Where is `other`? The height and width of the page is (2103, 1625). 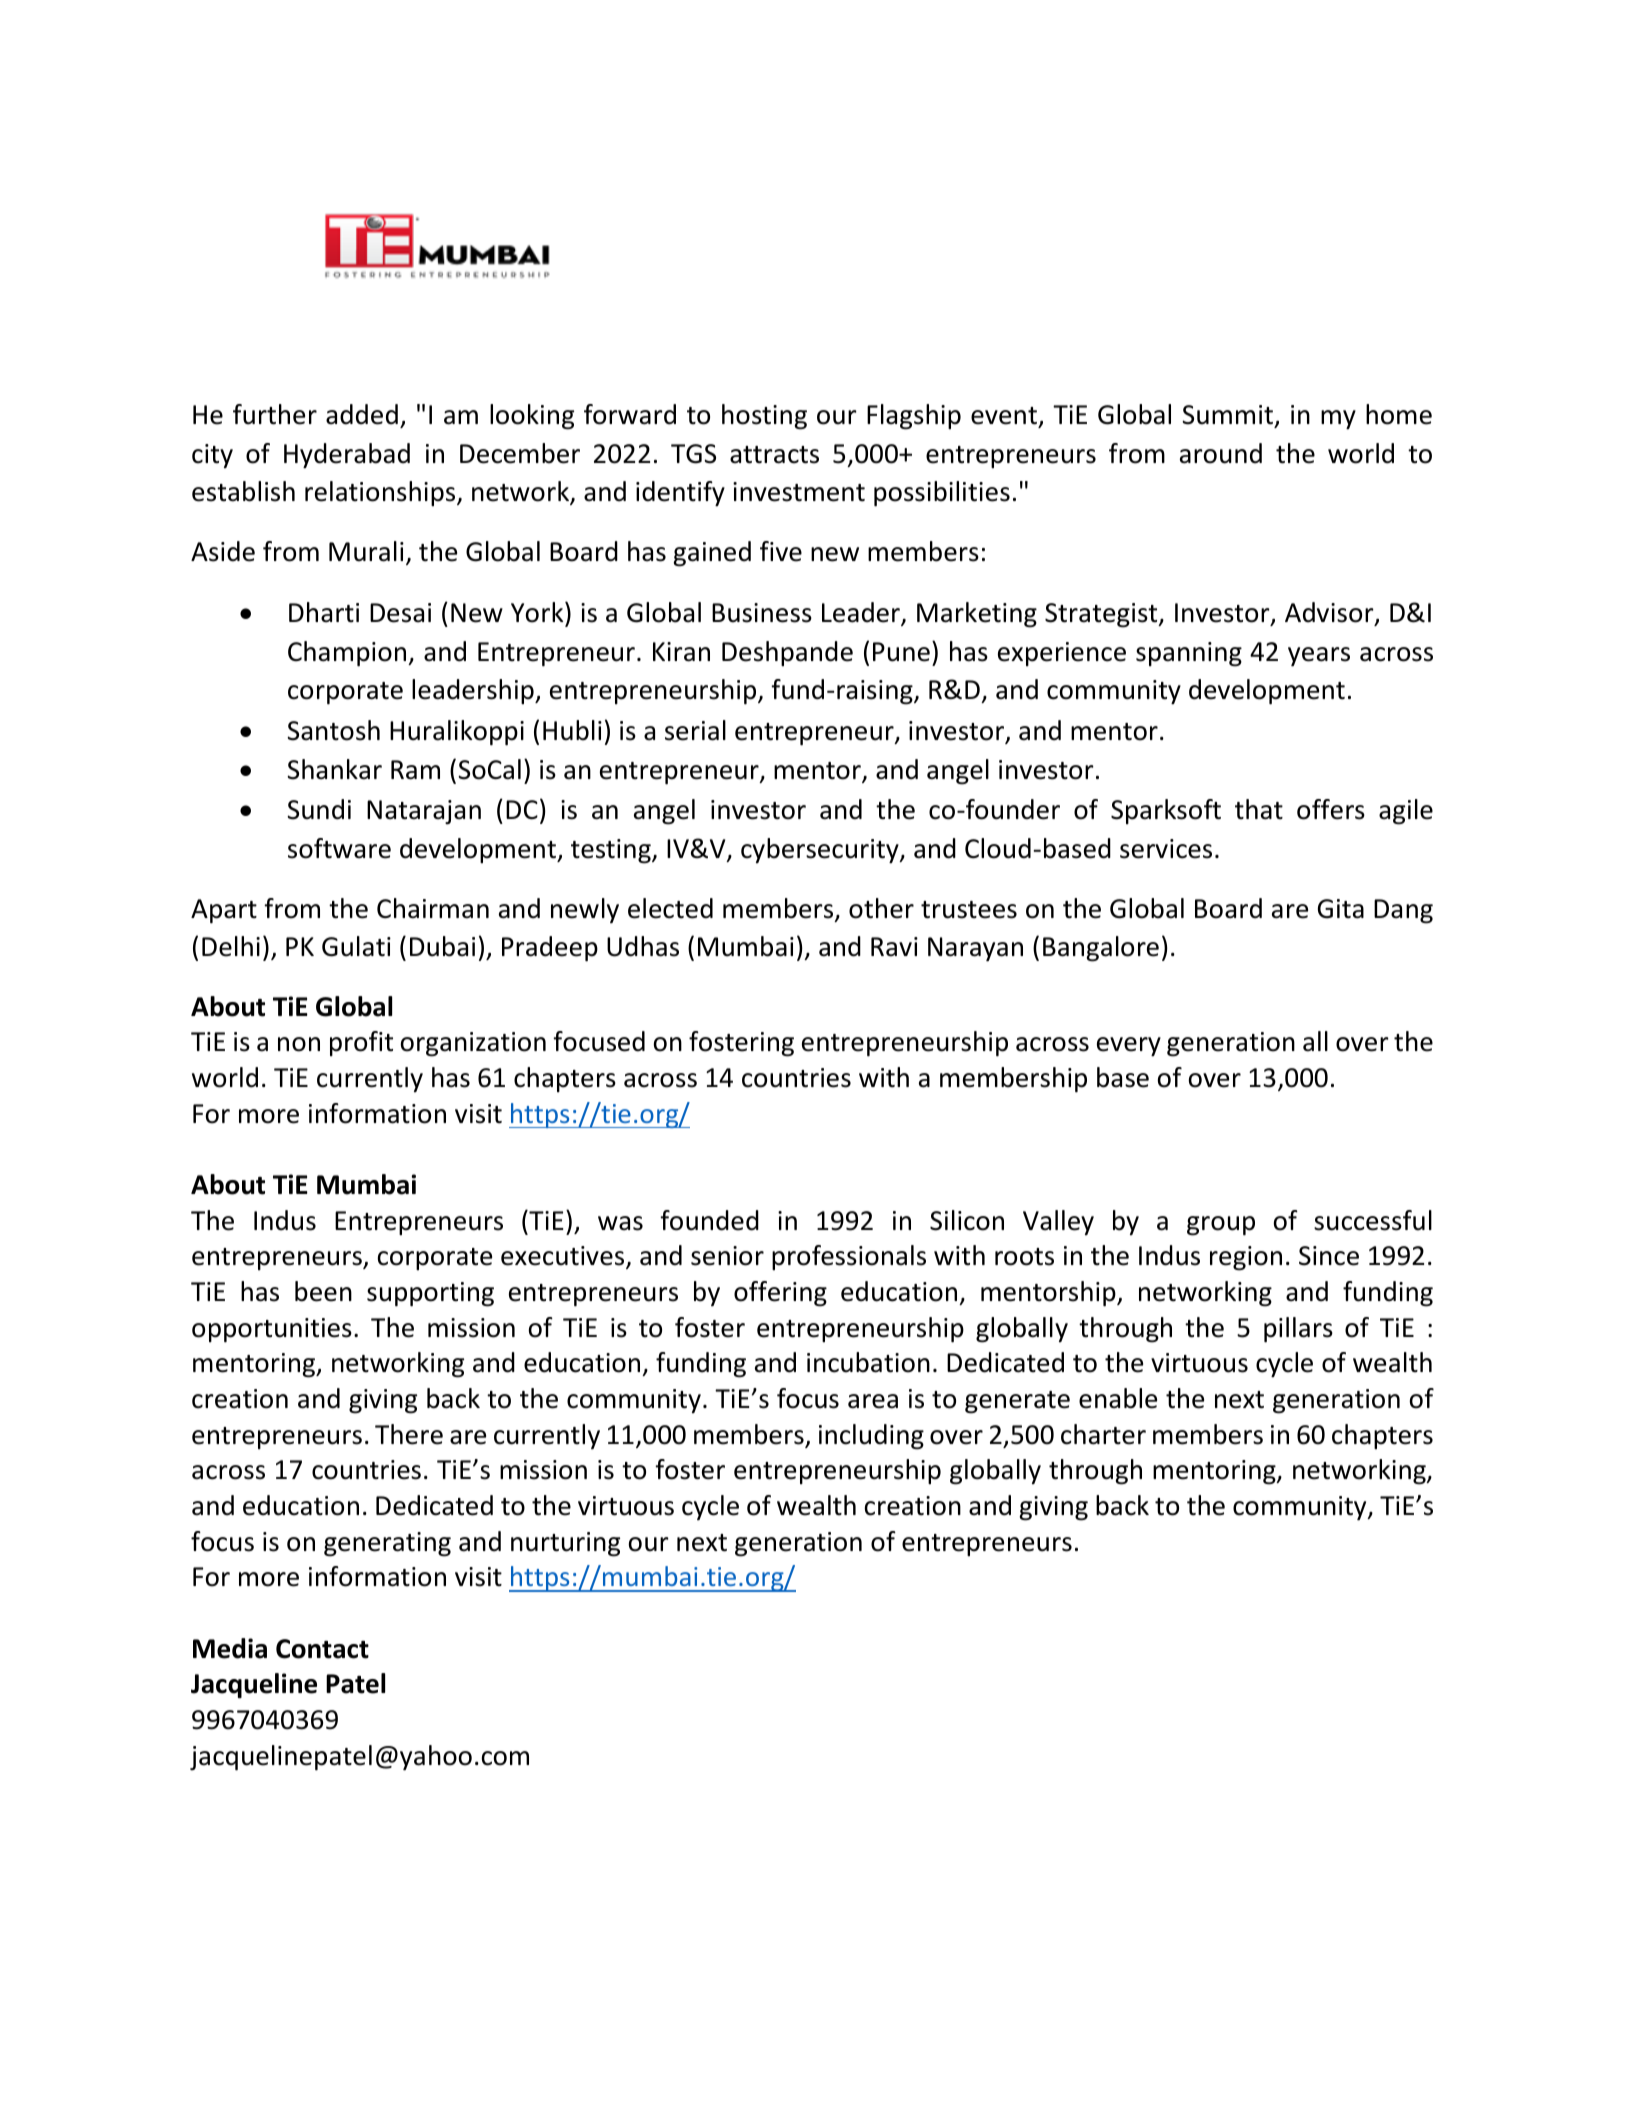
other is located at coordinates (881, 908).
